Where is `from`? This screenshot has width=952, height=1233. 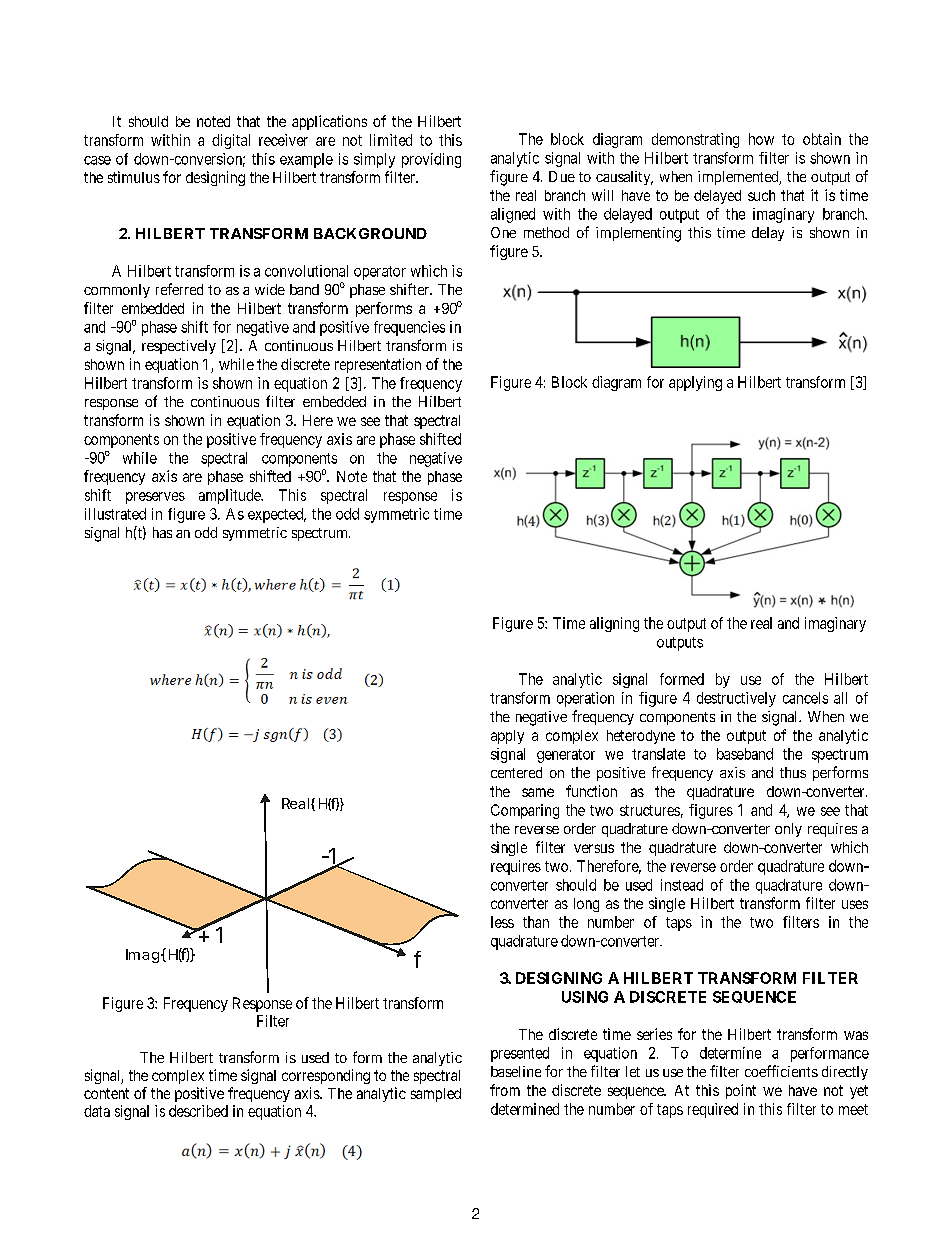
from is located at coordinates (505, 1090).
